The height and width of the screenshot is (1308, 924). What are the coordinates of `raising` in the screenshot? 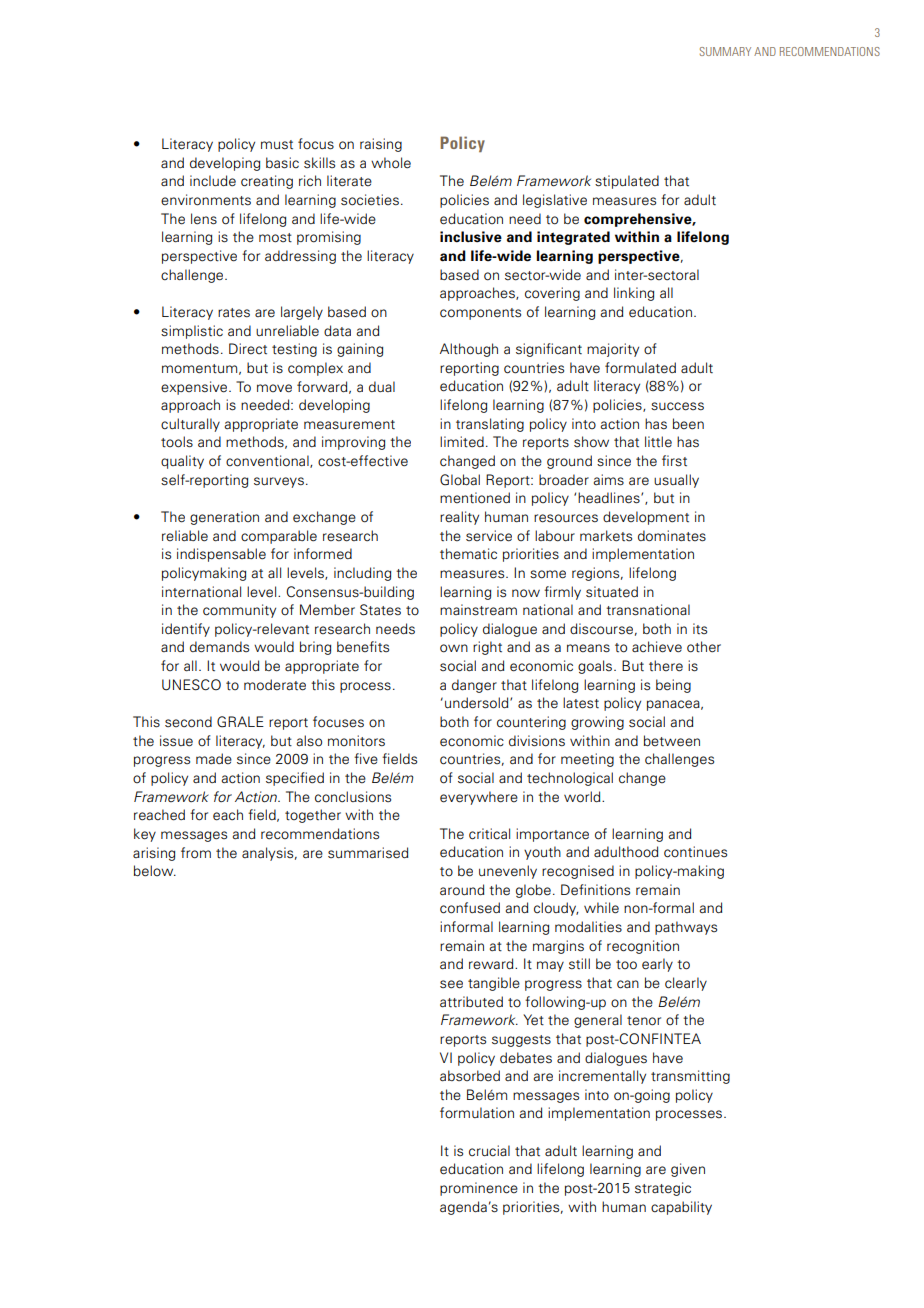 It's located at (381, 145).
